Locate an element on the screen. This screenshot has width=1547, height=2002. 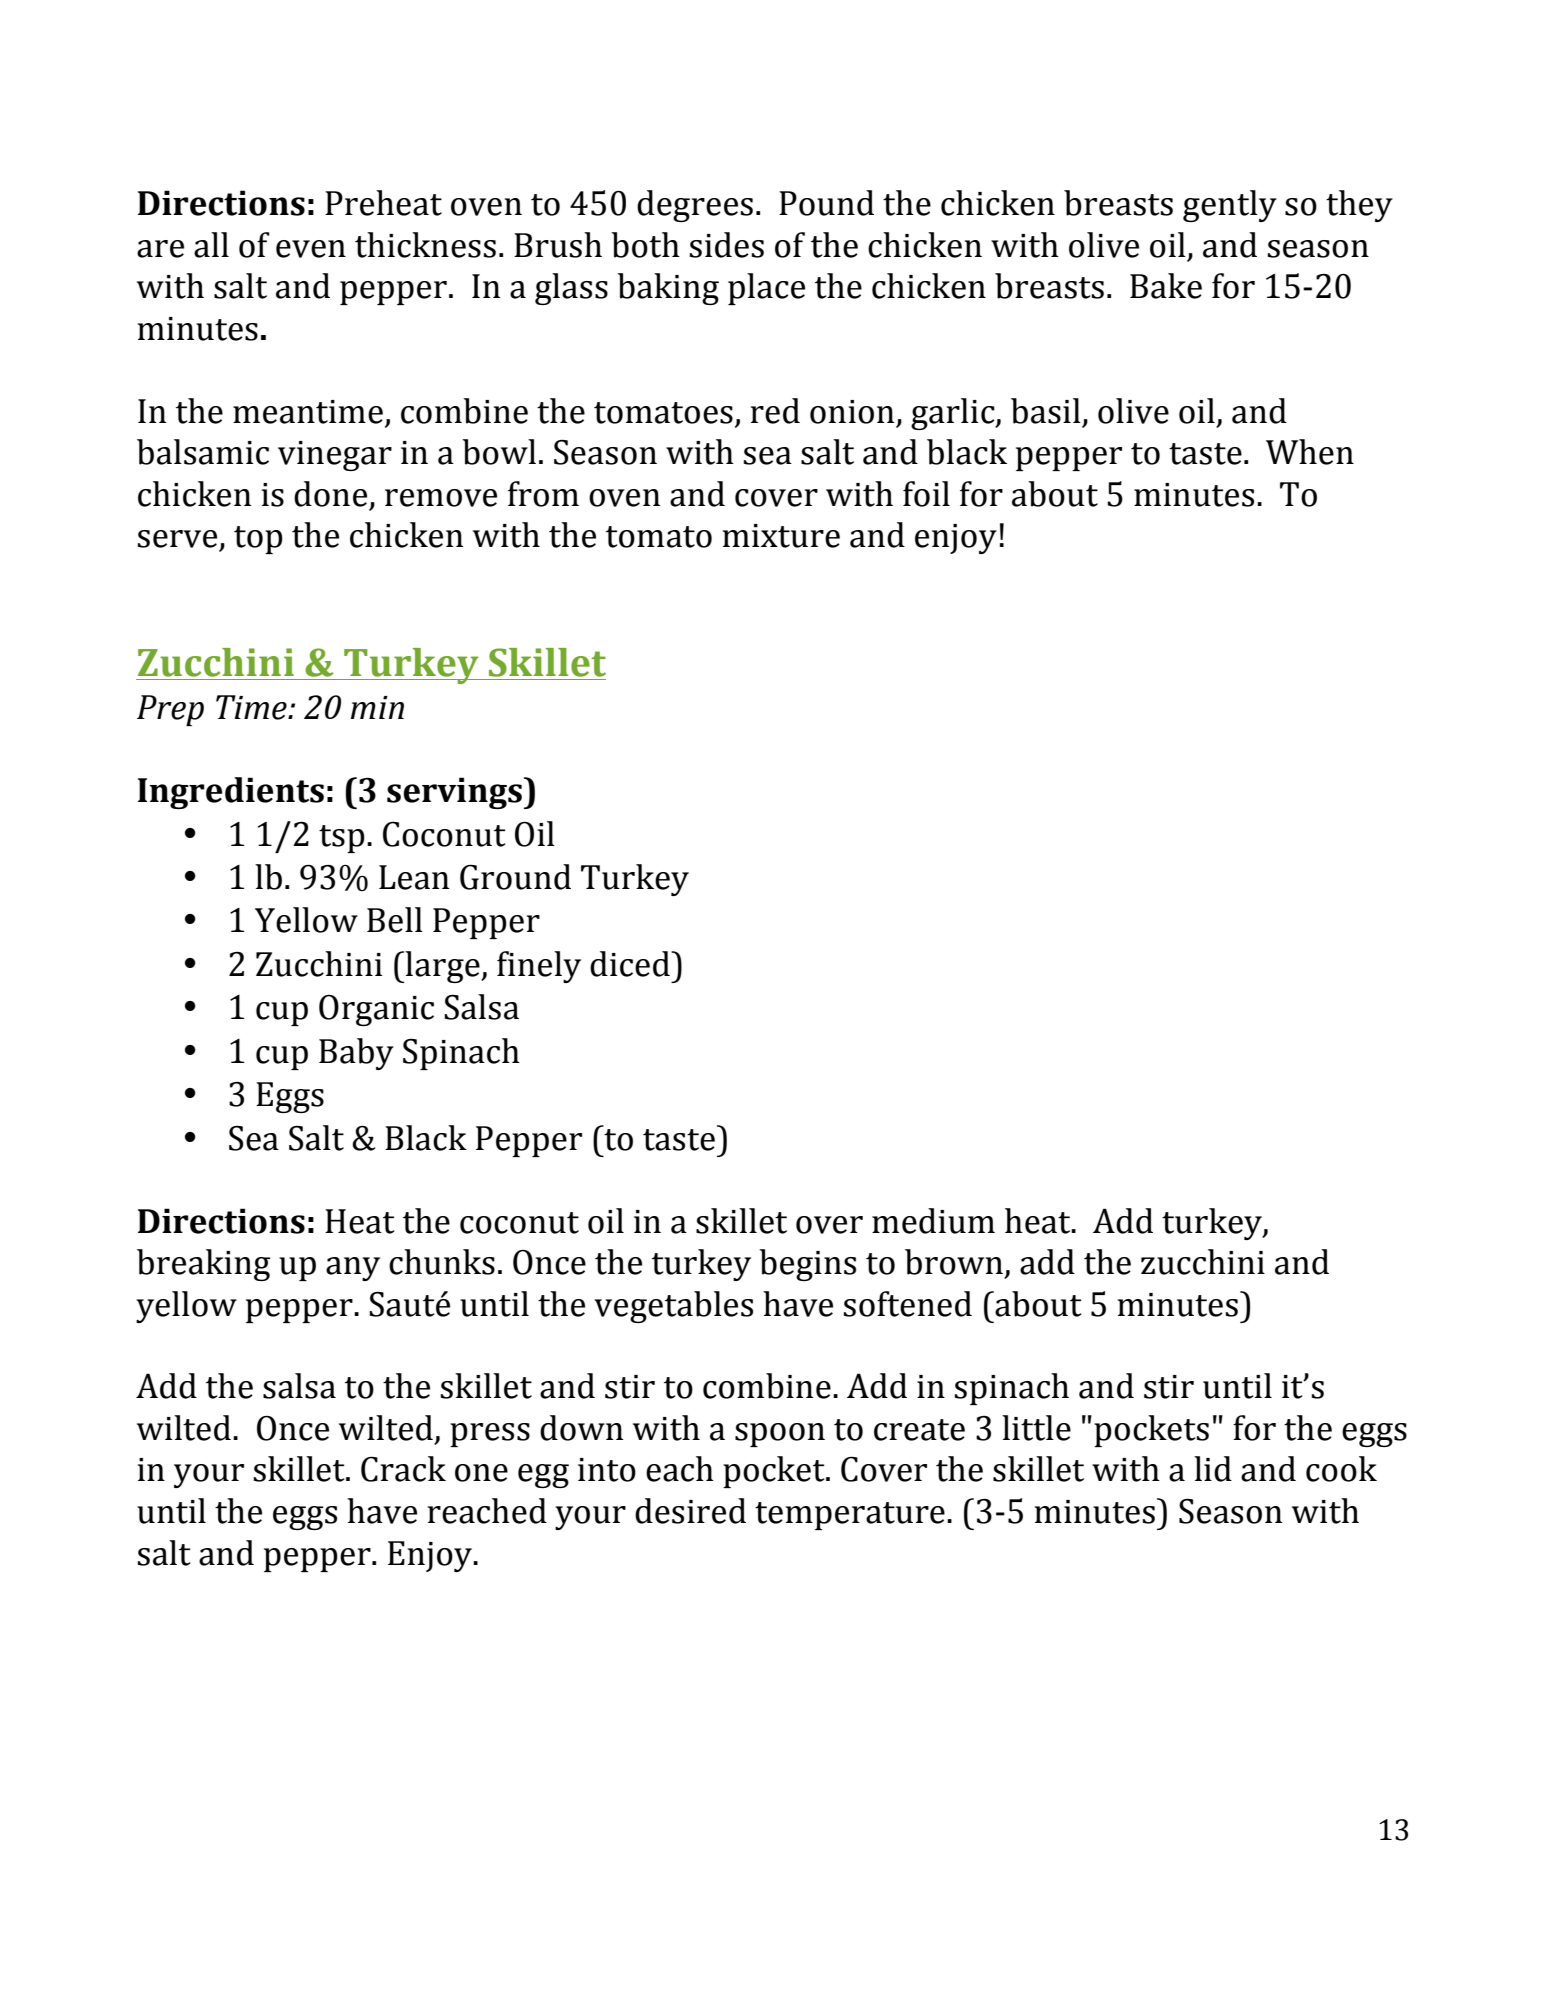
even is located at coordinates (311, 249).
